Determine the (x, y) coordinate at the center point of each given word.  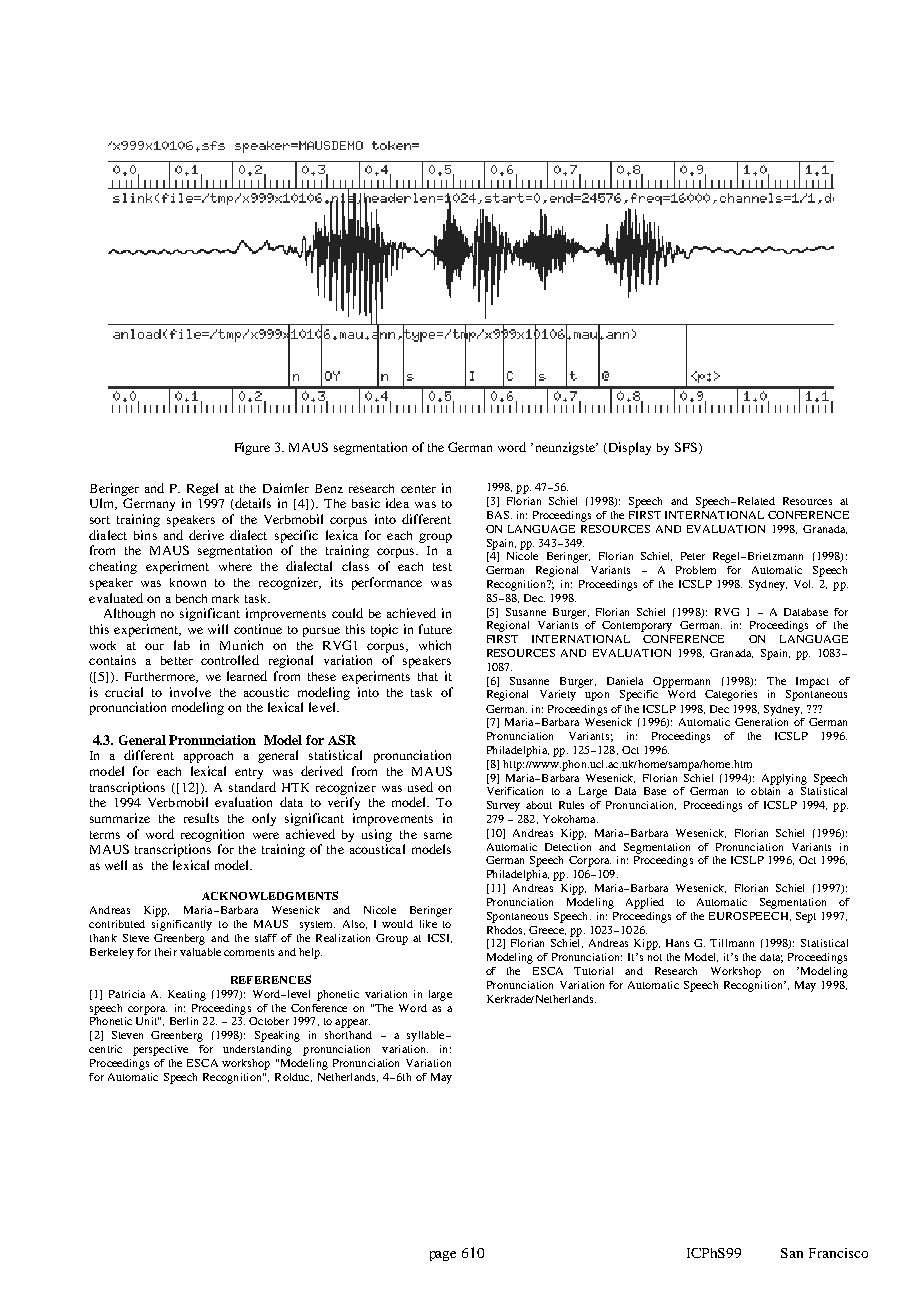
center (418, 489)
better (177, 660)
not (655, 957)
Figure (252, 448)
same (438, 835)
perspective (160, 1050)
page (443, 1256)
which (435, 645)
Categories (731, 695)
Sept (806, 917)
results (201, 818)
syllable (427, 1036)
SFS (686, 447)
